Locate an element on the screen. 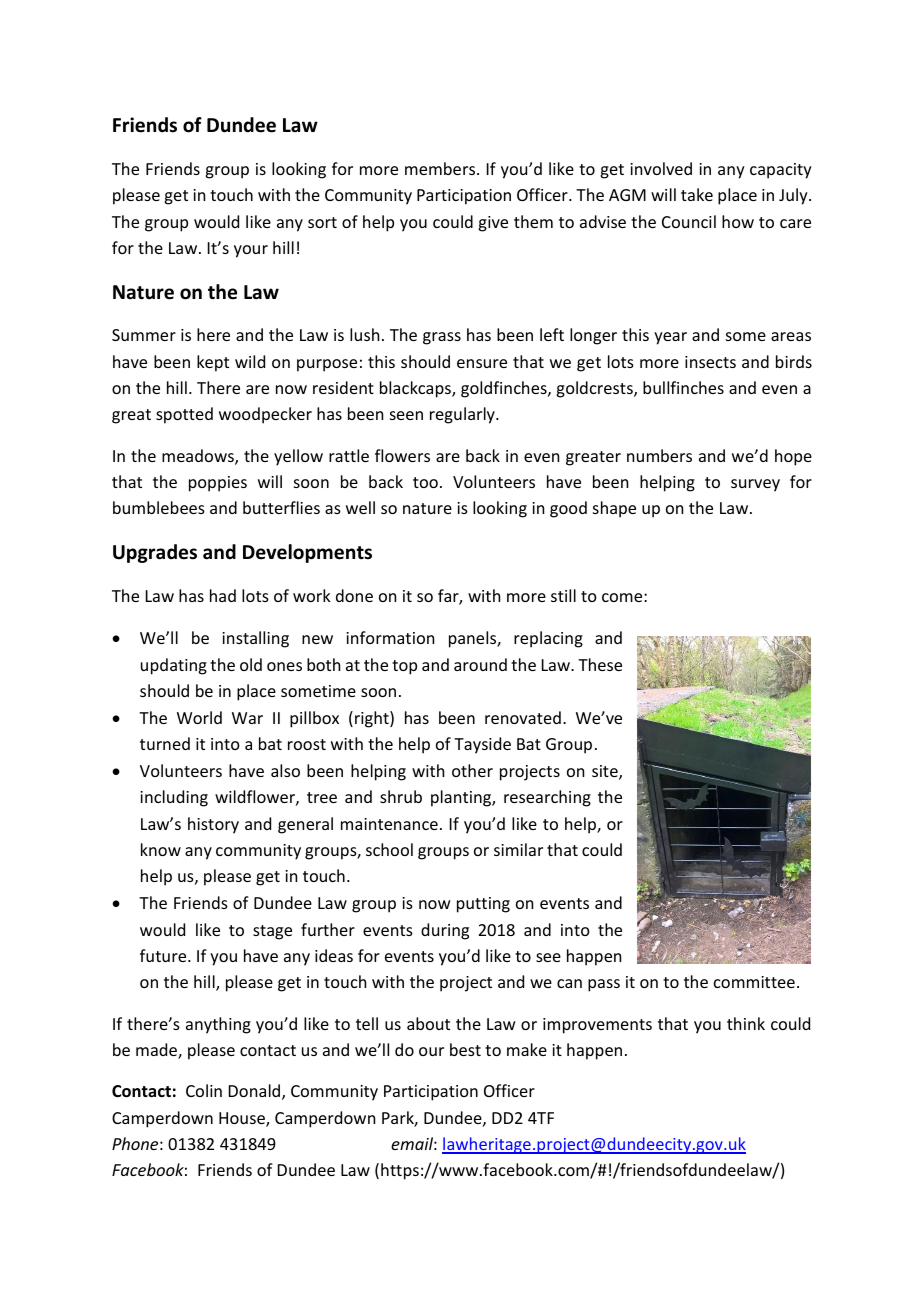 The width and height of the screenshot is (924, 1308). installing is located at coordinates (255, 639).
